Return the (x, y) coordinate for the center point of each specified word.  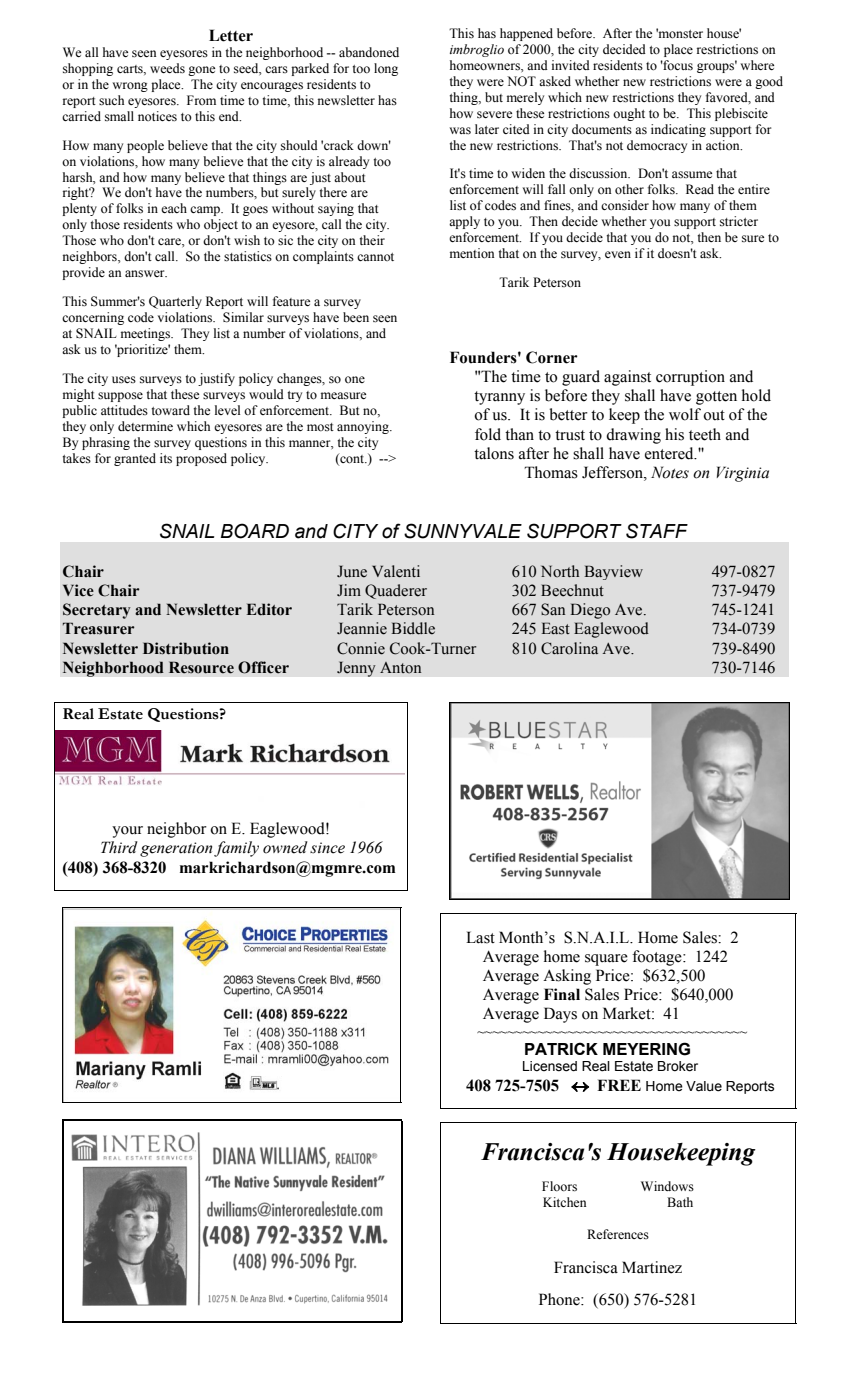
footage (658, 958)
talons (494, 453)
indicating (678, 130)
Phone (560, 1299)
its (166, 458)
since (327, 848)
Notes (670, 472)
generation (176, 849)
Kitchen (564, 1202)
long (386, 69)
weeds (167, 68)
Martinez (652, 1267)
